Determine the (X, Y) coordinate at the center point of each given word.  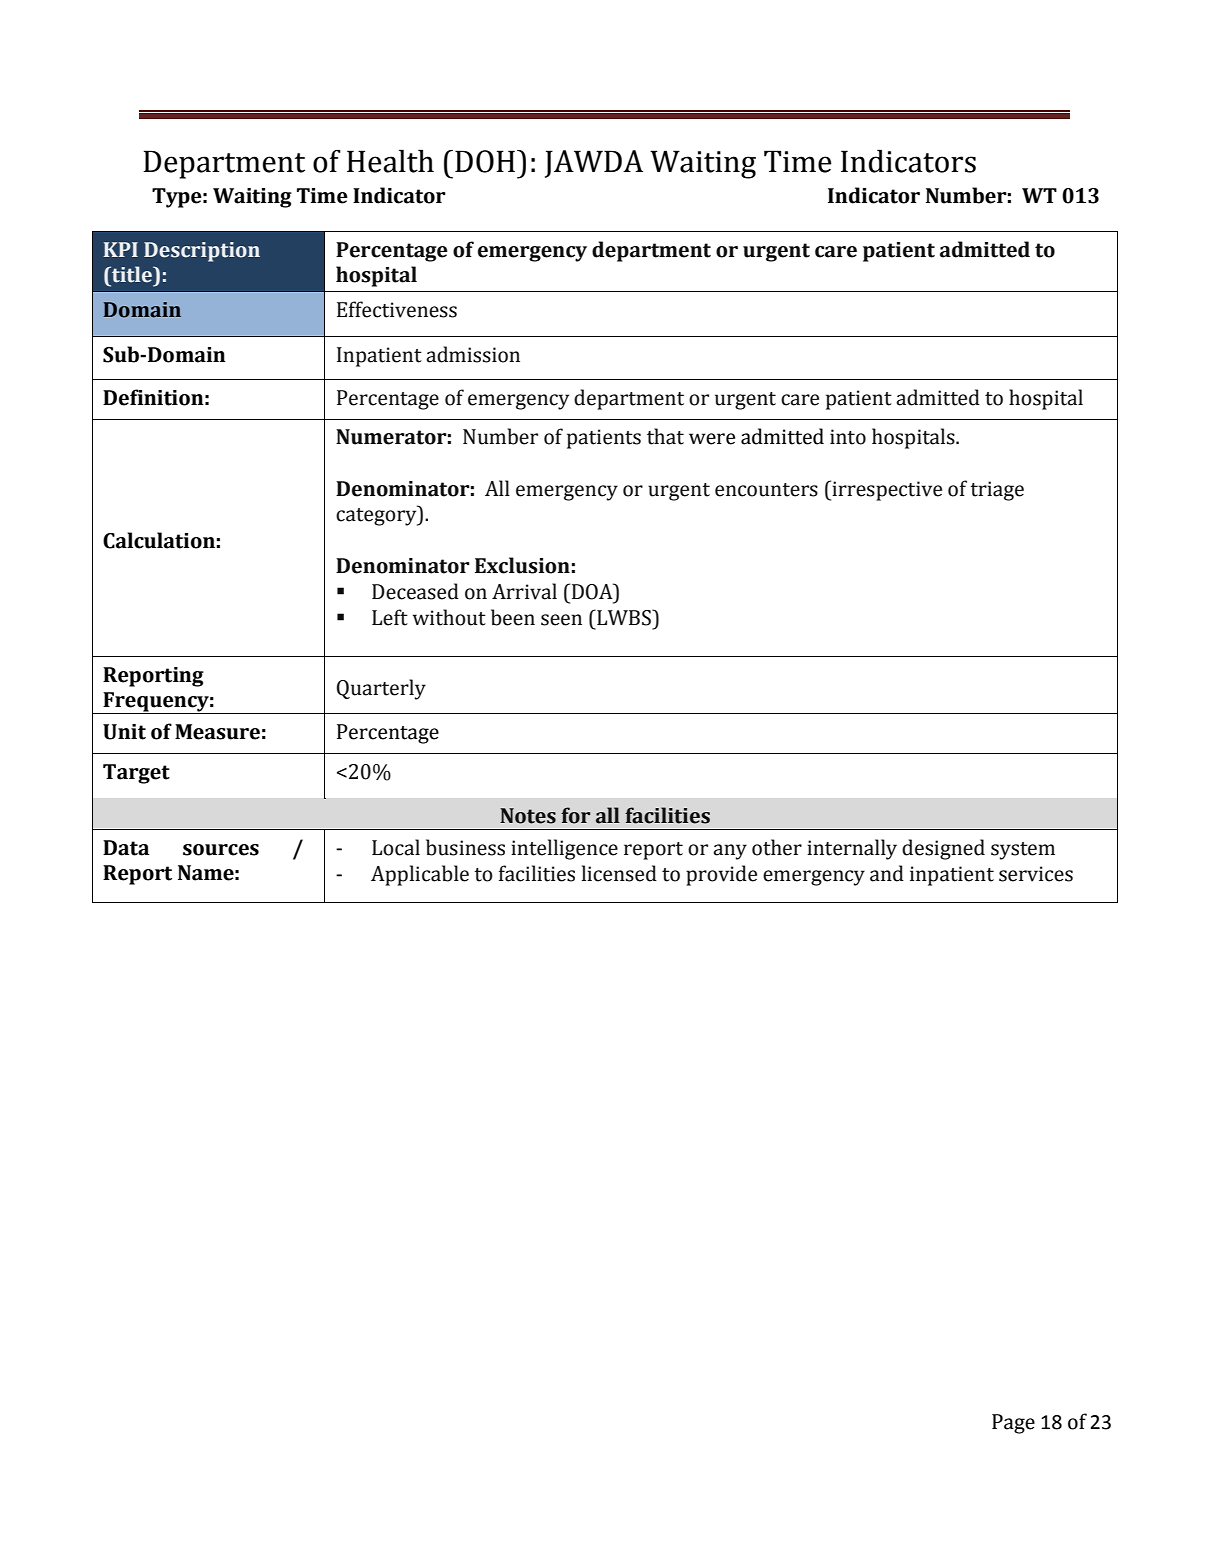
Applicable (420, 875)
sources (221, 850)
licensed (619, 873)
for (575, 815)
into (848, 437)
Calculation (159, 540)
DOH (486, 161)
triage (997, 491)
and (887, 873)
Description (202, 252)
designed (943, 849)
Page (1013, 1424)
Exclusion (522, 565)
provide (721, 875)
